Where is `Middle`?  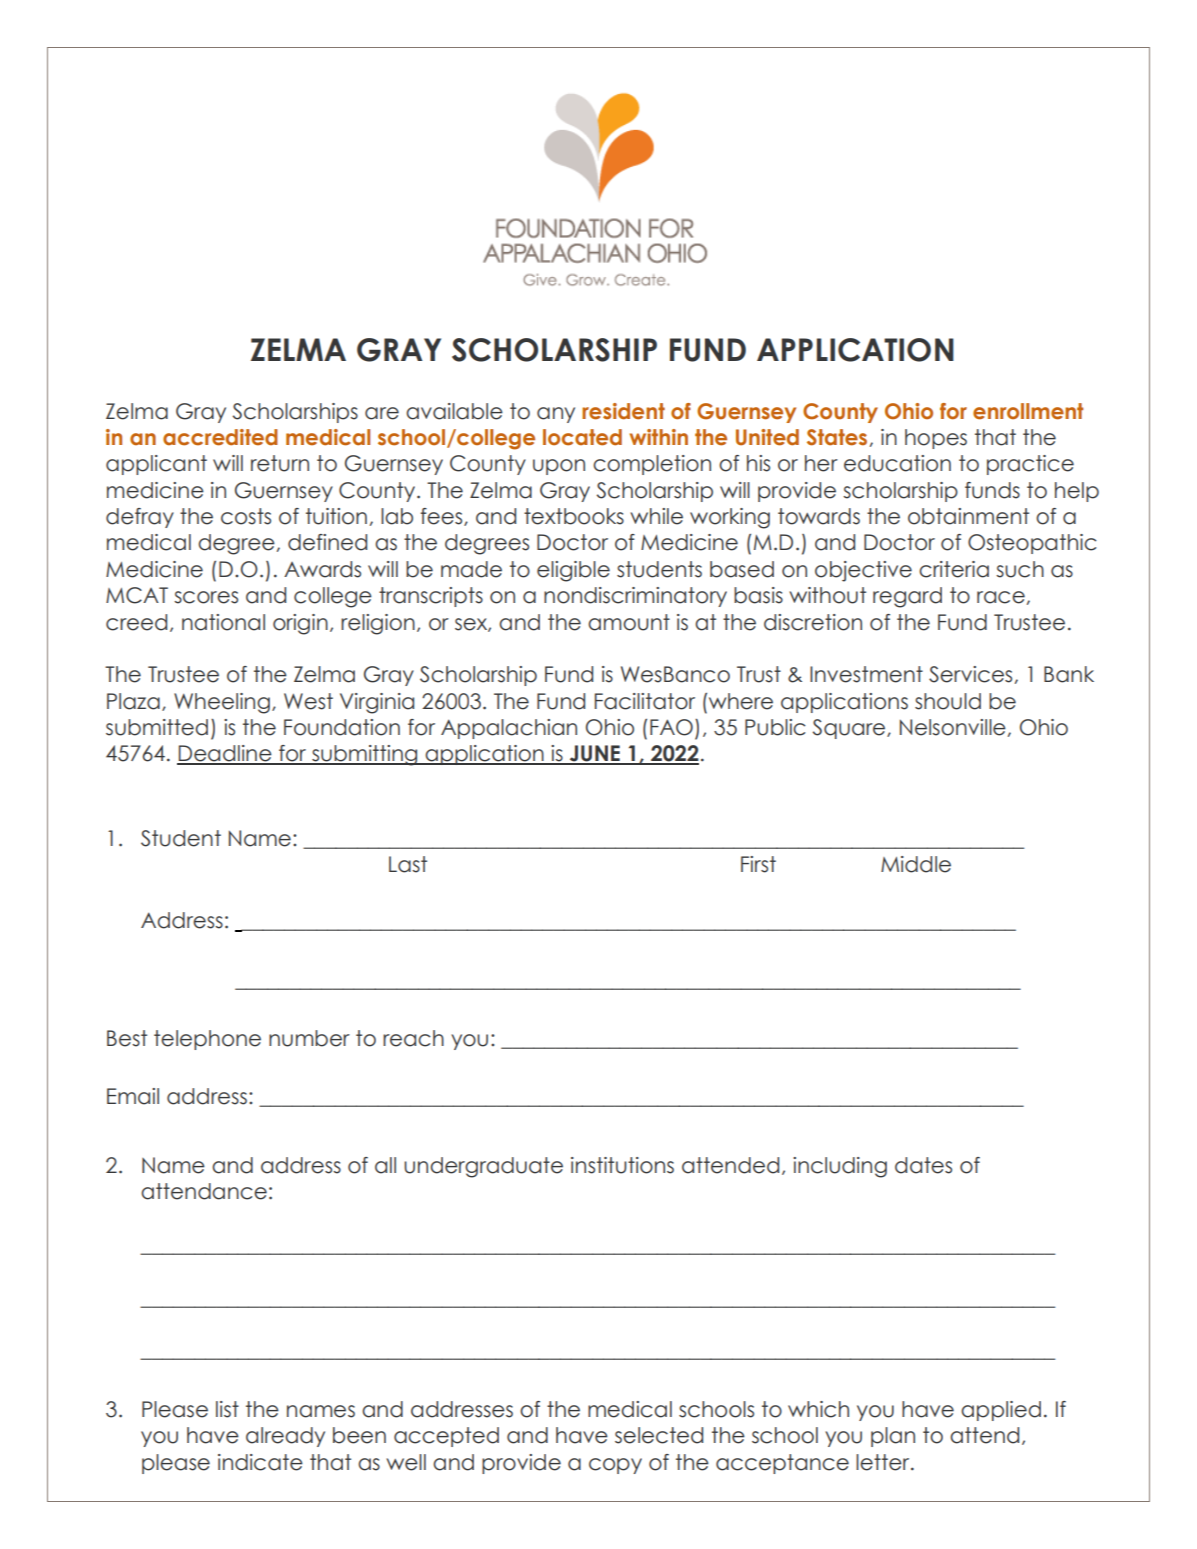
Middle is located at coordinates (916, 864).
